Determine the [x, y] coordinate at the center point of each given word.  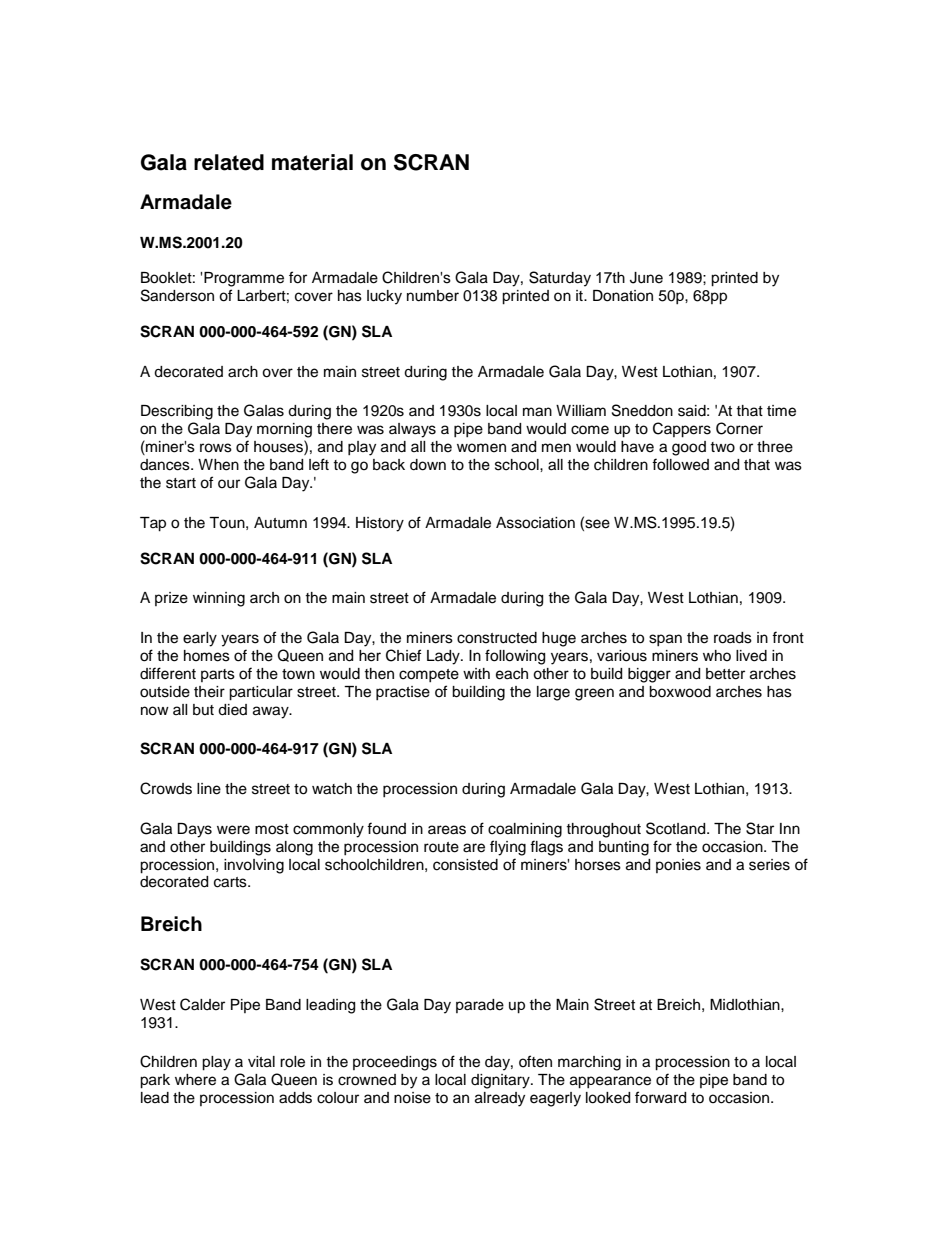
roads [733, 638]
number [433, 296]
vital [261, 1062]
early [200, 639]
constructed [497, 638]
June [646, 278]
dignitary [501, 1081]
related [229, 162]
